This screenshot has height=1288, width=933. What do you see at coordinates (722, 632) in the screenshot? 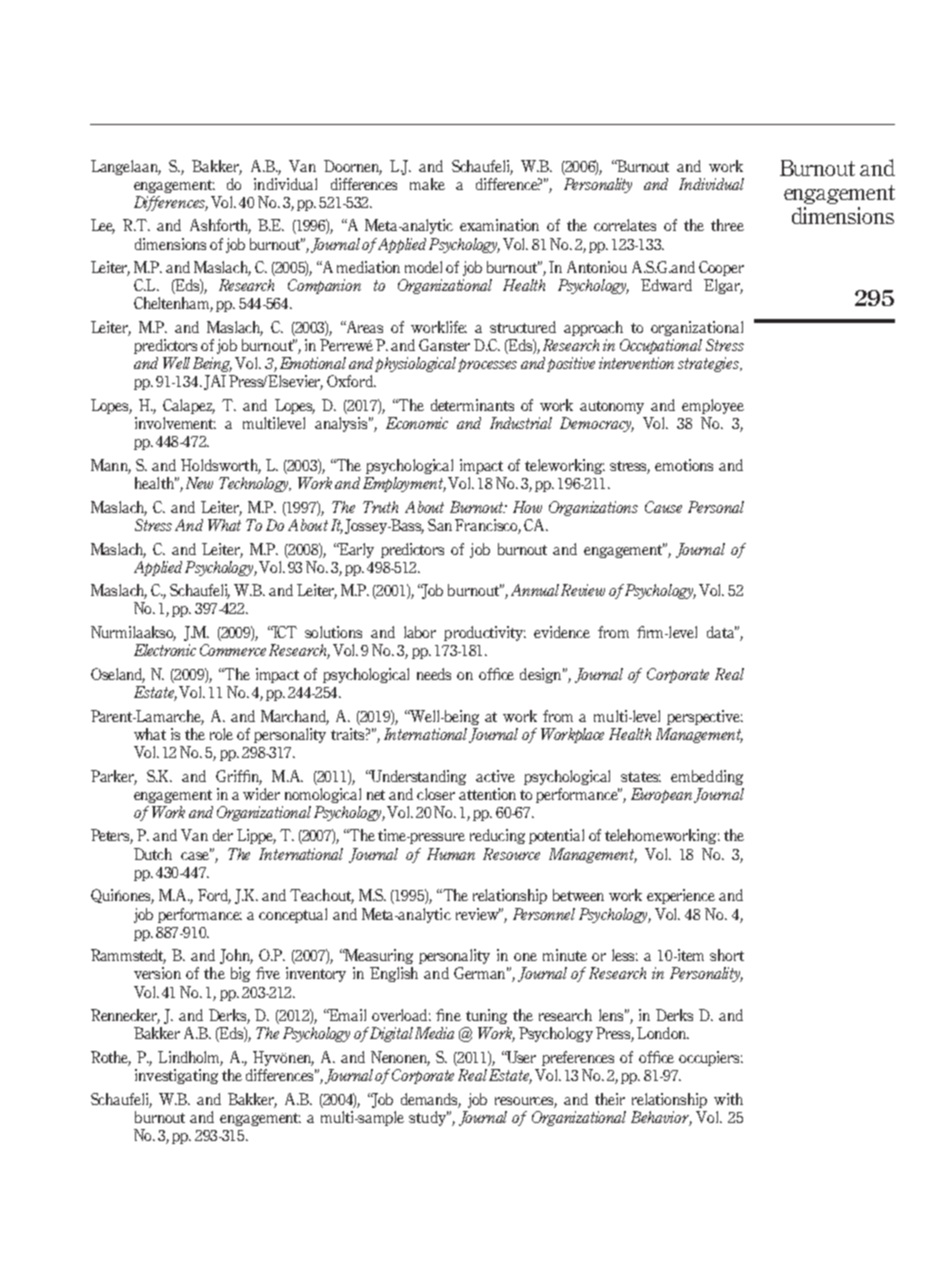
I see `data` at bounding box center [722, 632].
